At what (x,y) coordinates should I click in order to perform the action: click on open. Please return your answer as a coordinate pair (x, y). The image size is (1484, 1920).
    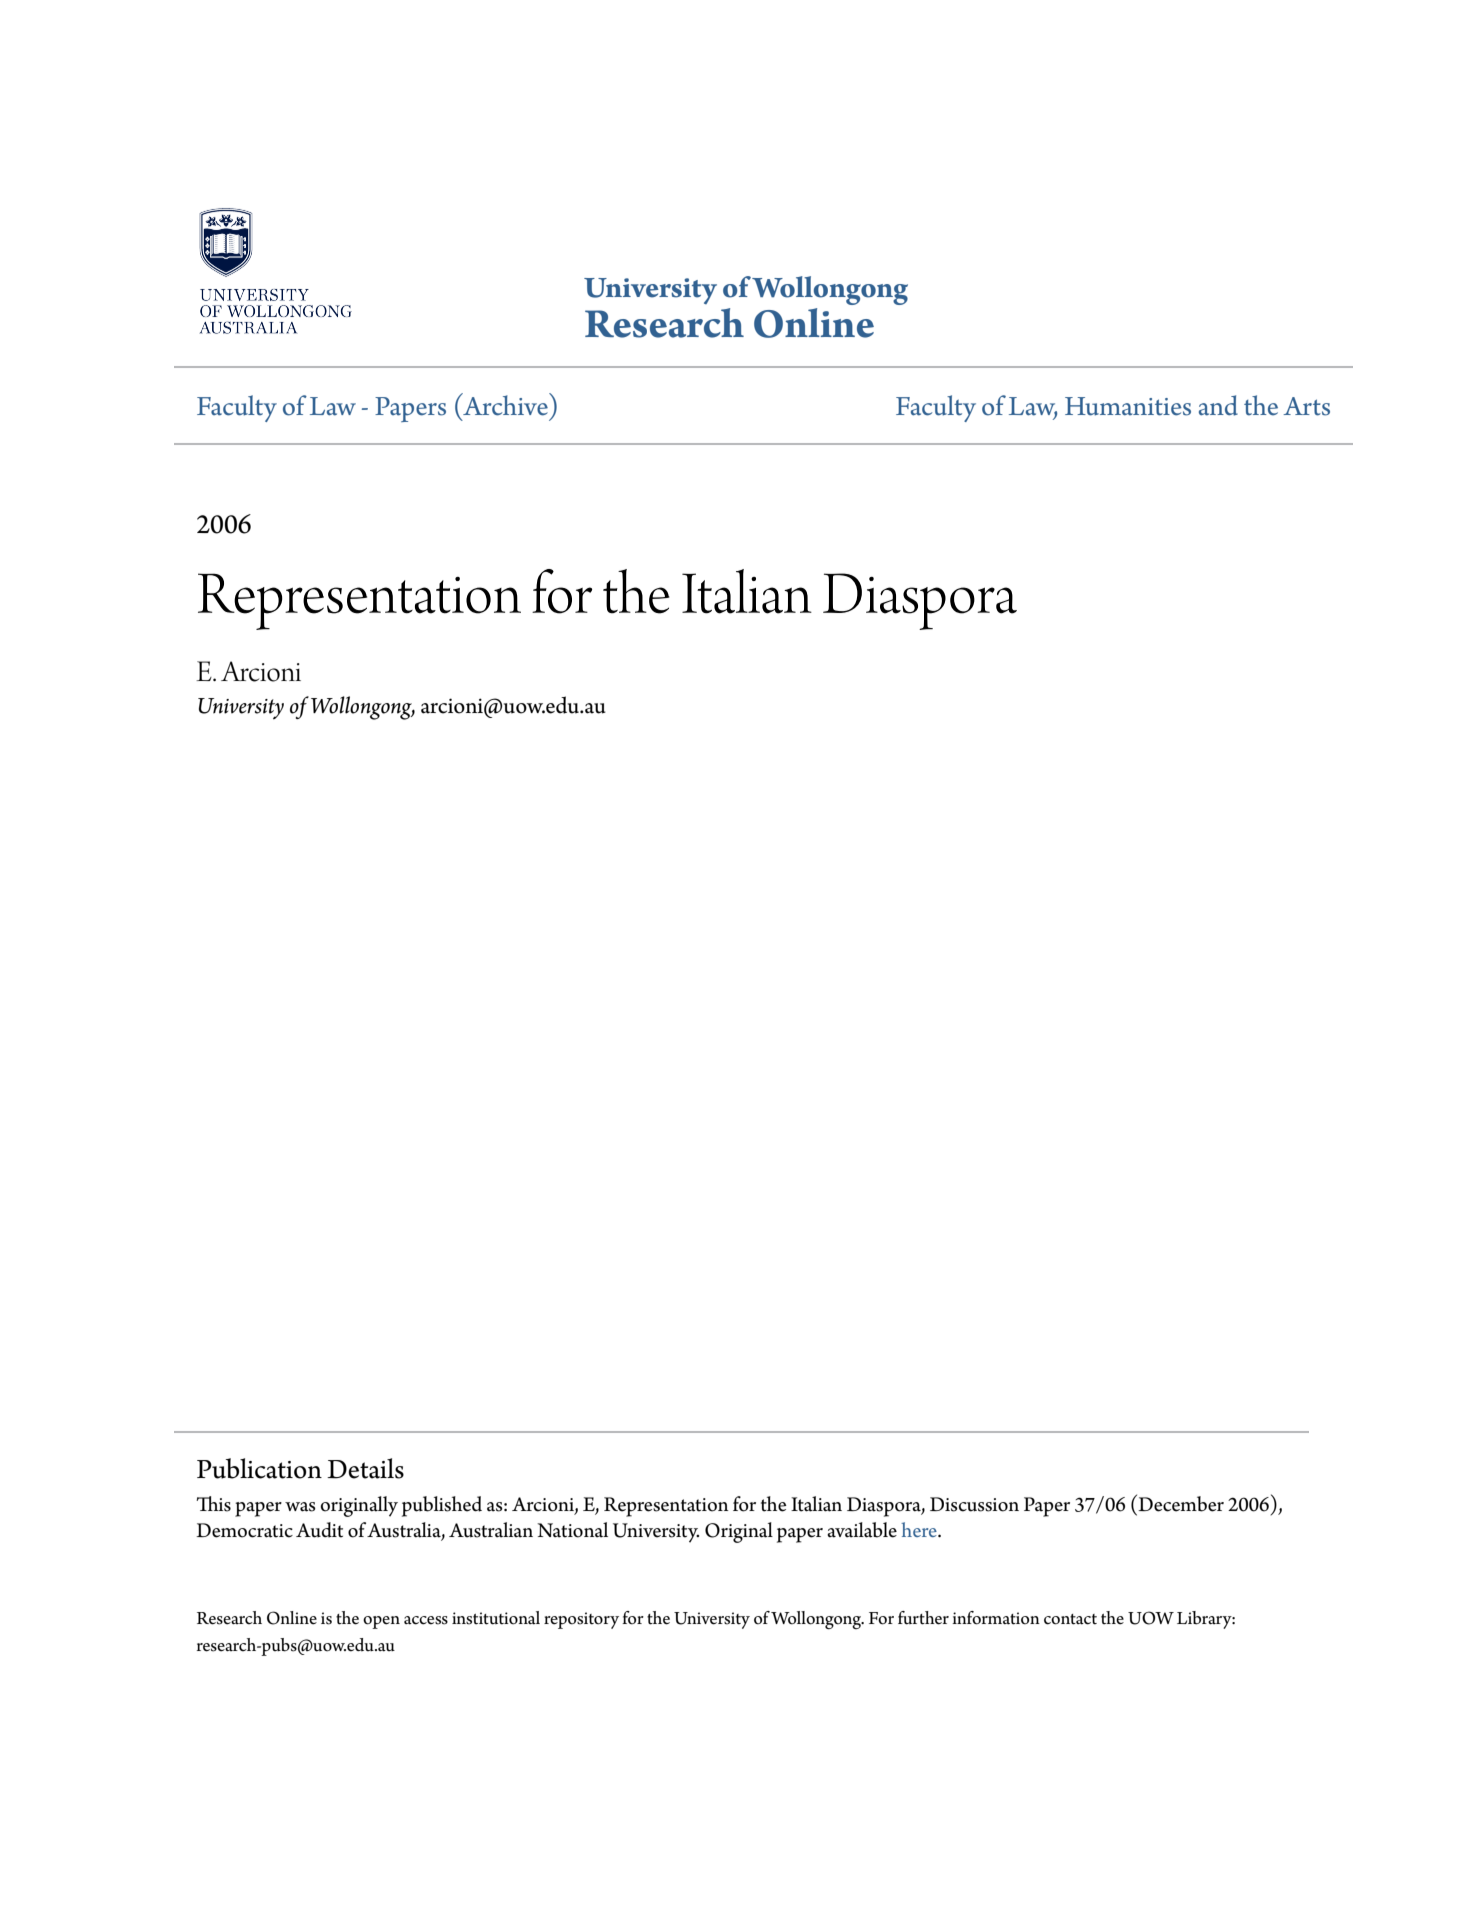
    Looking at the image, I should click on (381, 1622).
